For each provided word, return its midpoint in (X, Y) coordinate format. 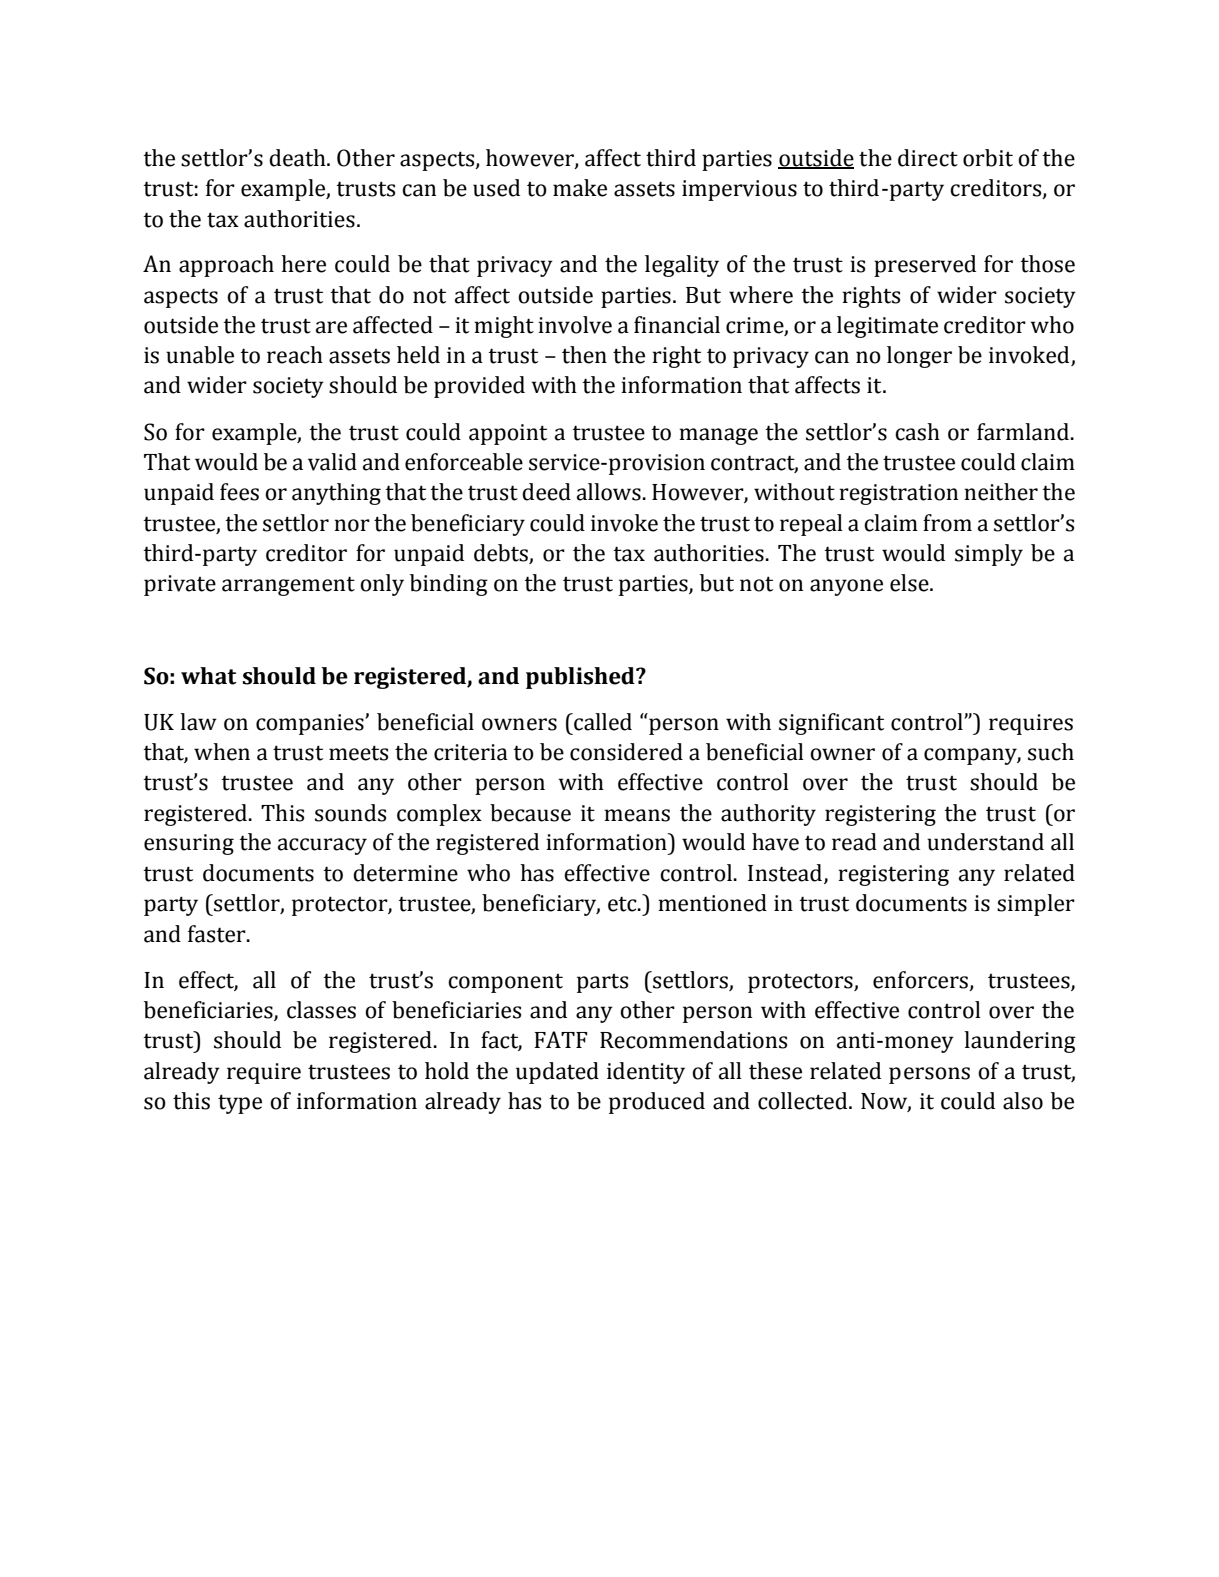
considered (626, 752)
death (298, 158)
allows (610, 492)
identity (646, 1073)
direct (928, 158)
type (240, 1104)
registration (898, 494)
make (580, 188)
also (1023, 1101)
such (1051, 752)
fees (239, 492)
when (222, 752)
